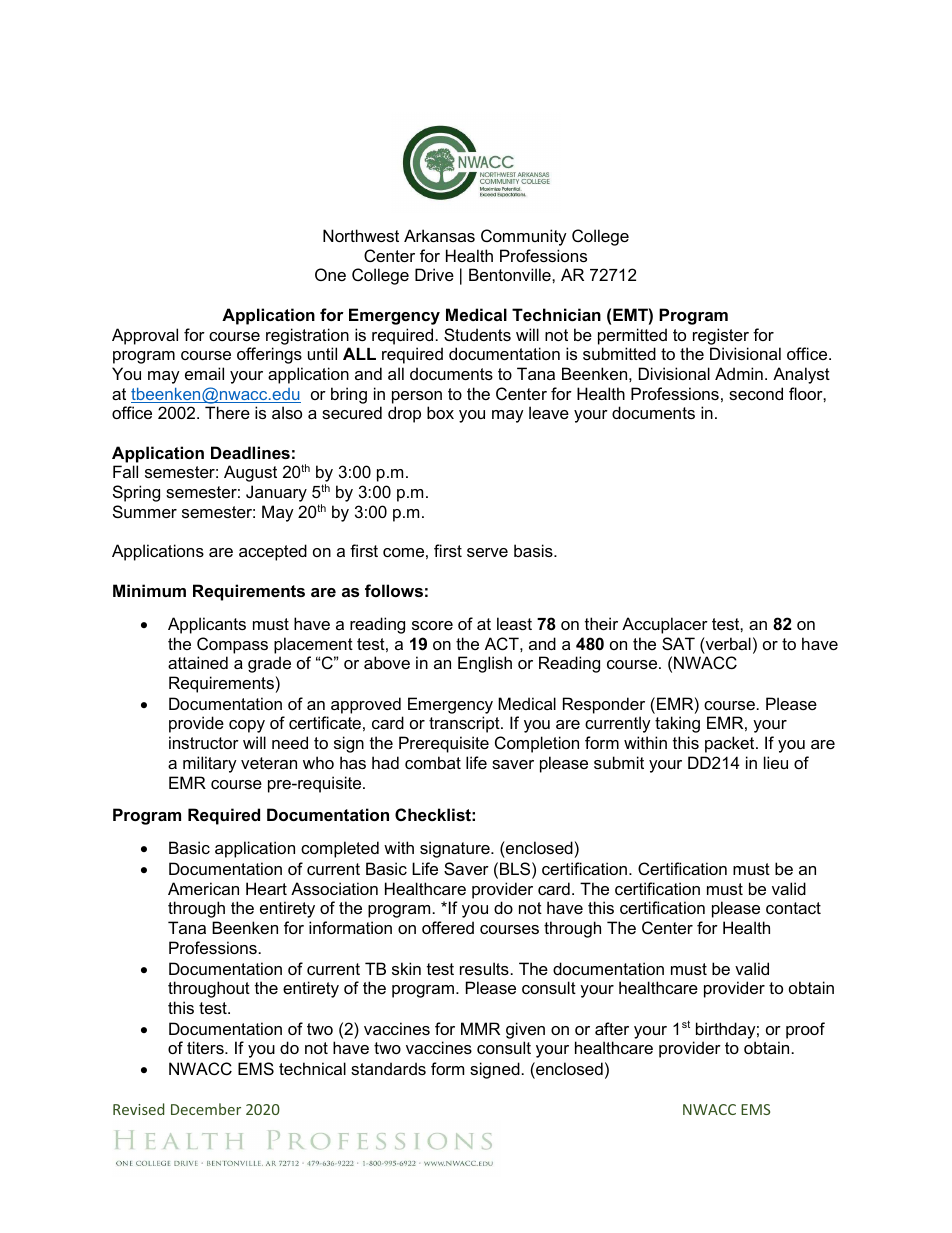 This screenshot has height=1233, width=952. What do you see at coordinates (206, 1109) in the screenshot?
I see `December` at bounding box center [206, 1109].
